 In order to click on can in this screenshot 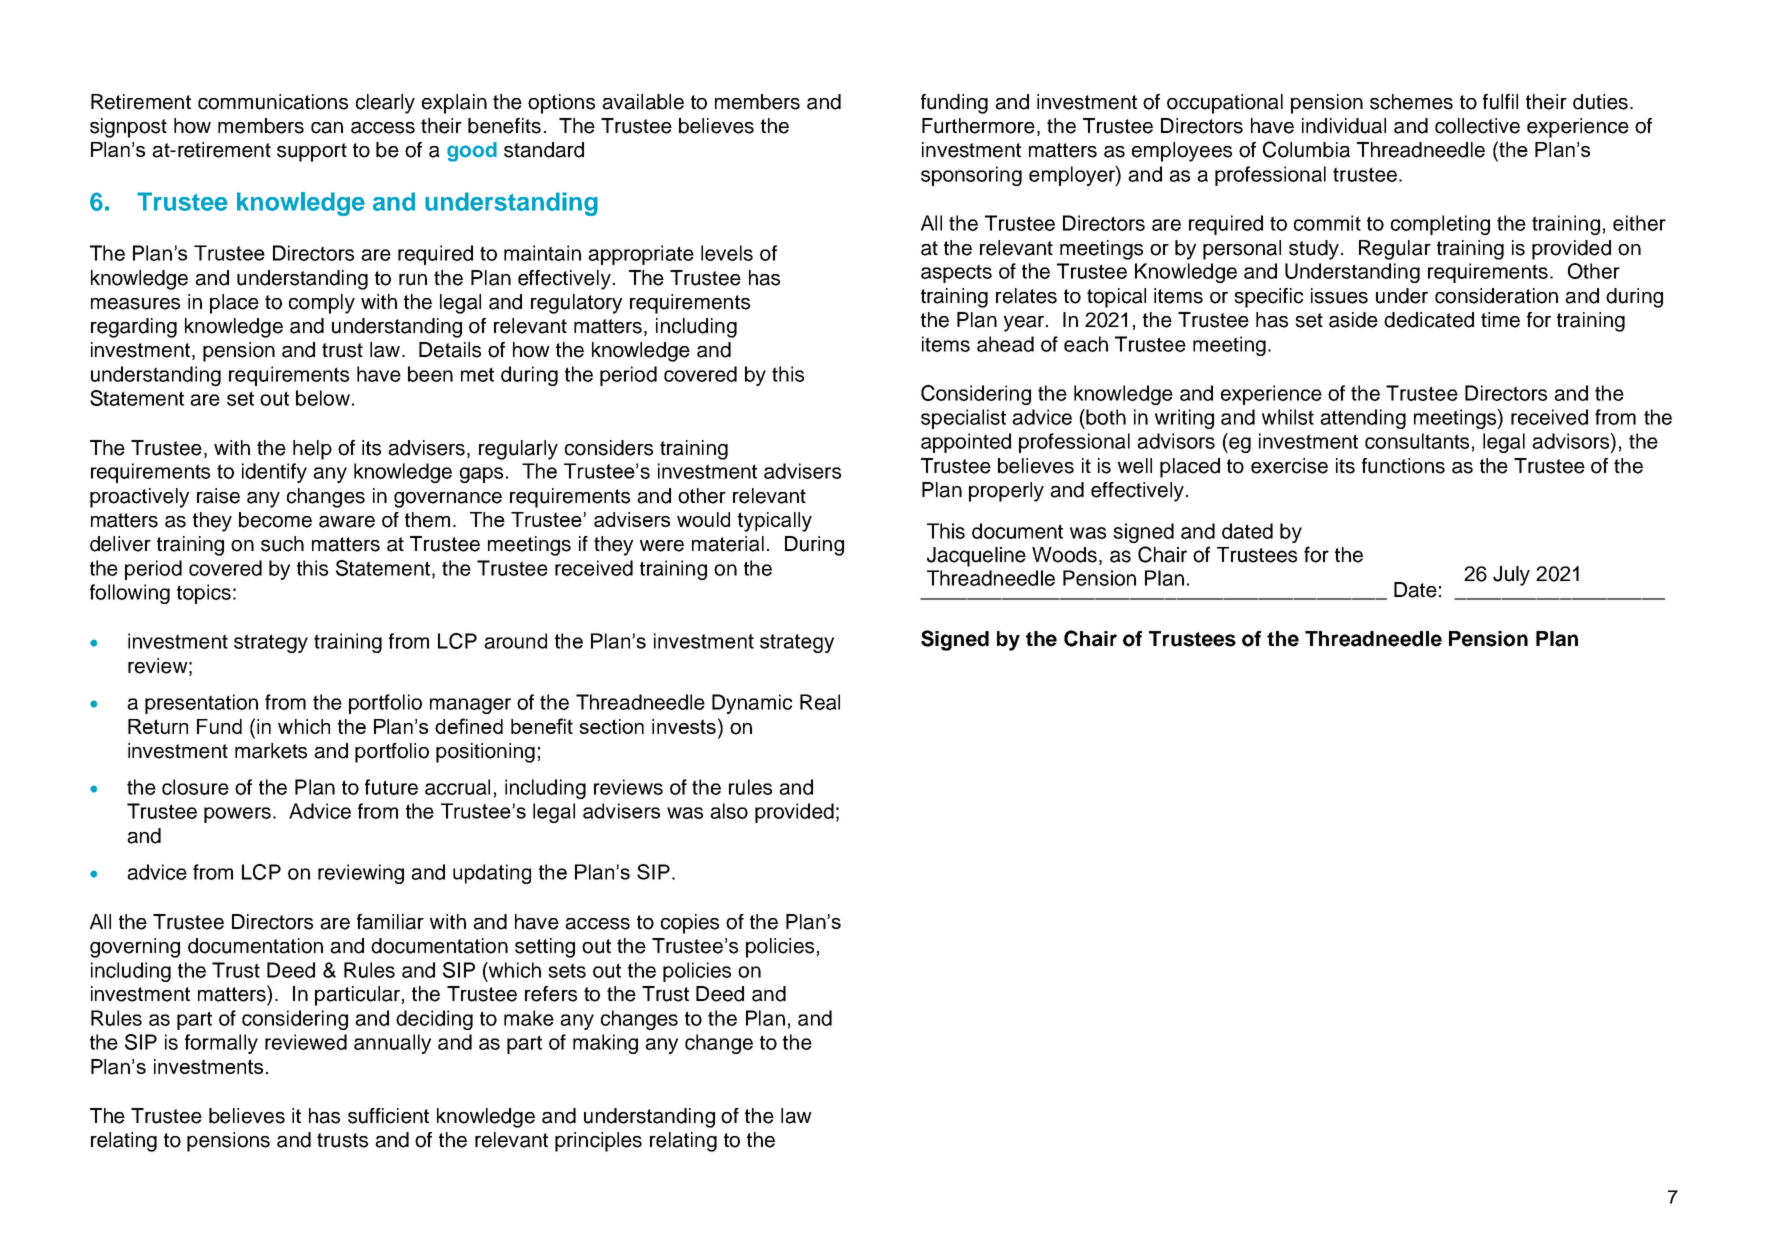, I will do `click(327, 128)`.
